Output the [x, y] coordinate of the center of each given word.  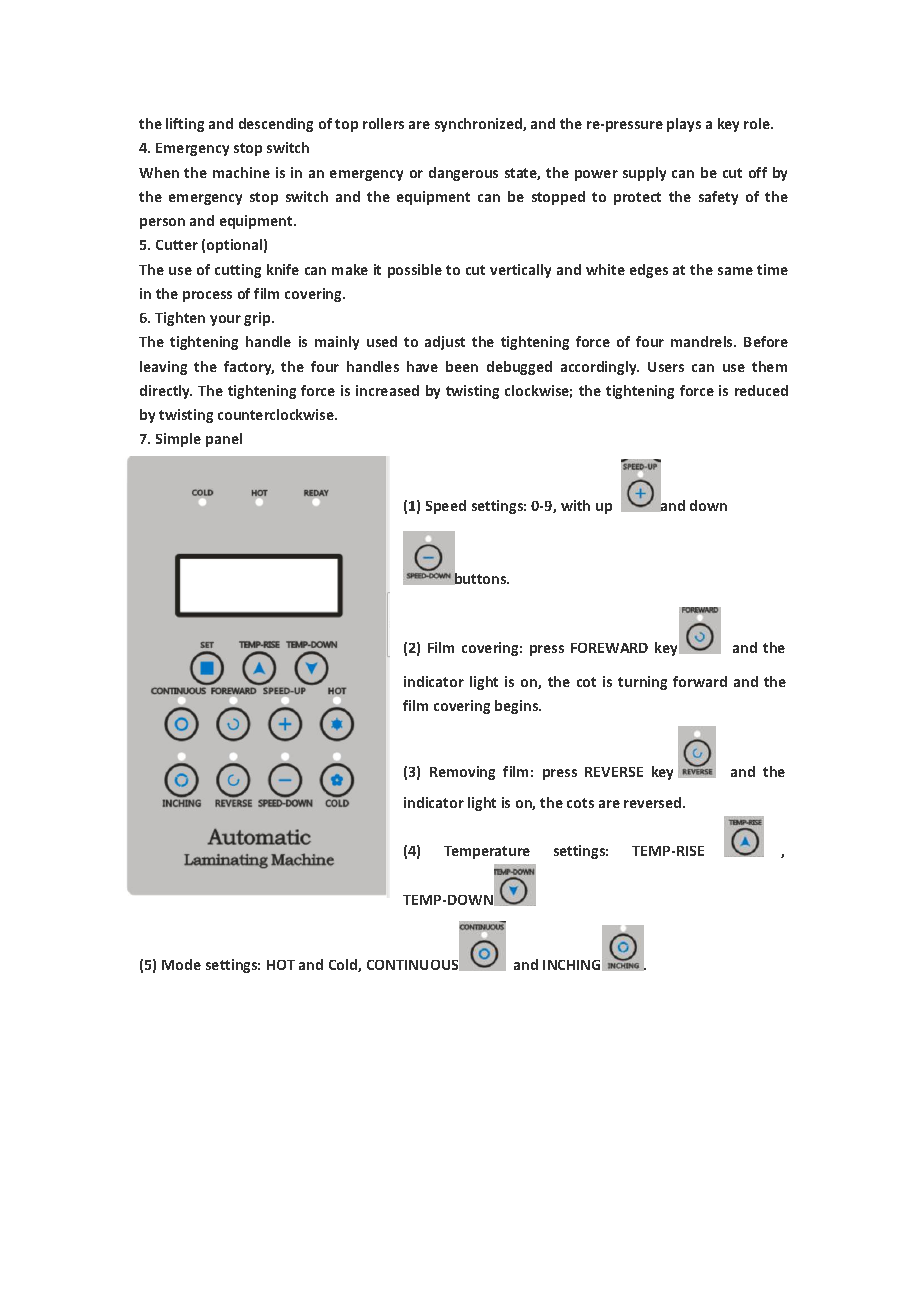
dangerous [463, 174]
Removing [462, 773]
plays [684, 125]
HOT [281, 965]
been [462, 366]
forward [700, 681]
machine [241, 172]
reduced [761, 390]
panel [224, 440]
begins [518, 707]
